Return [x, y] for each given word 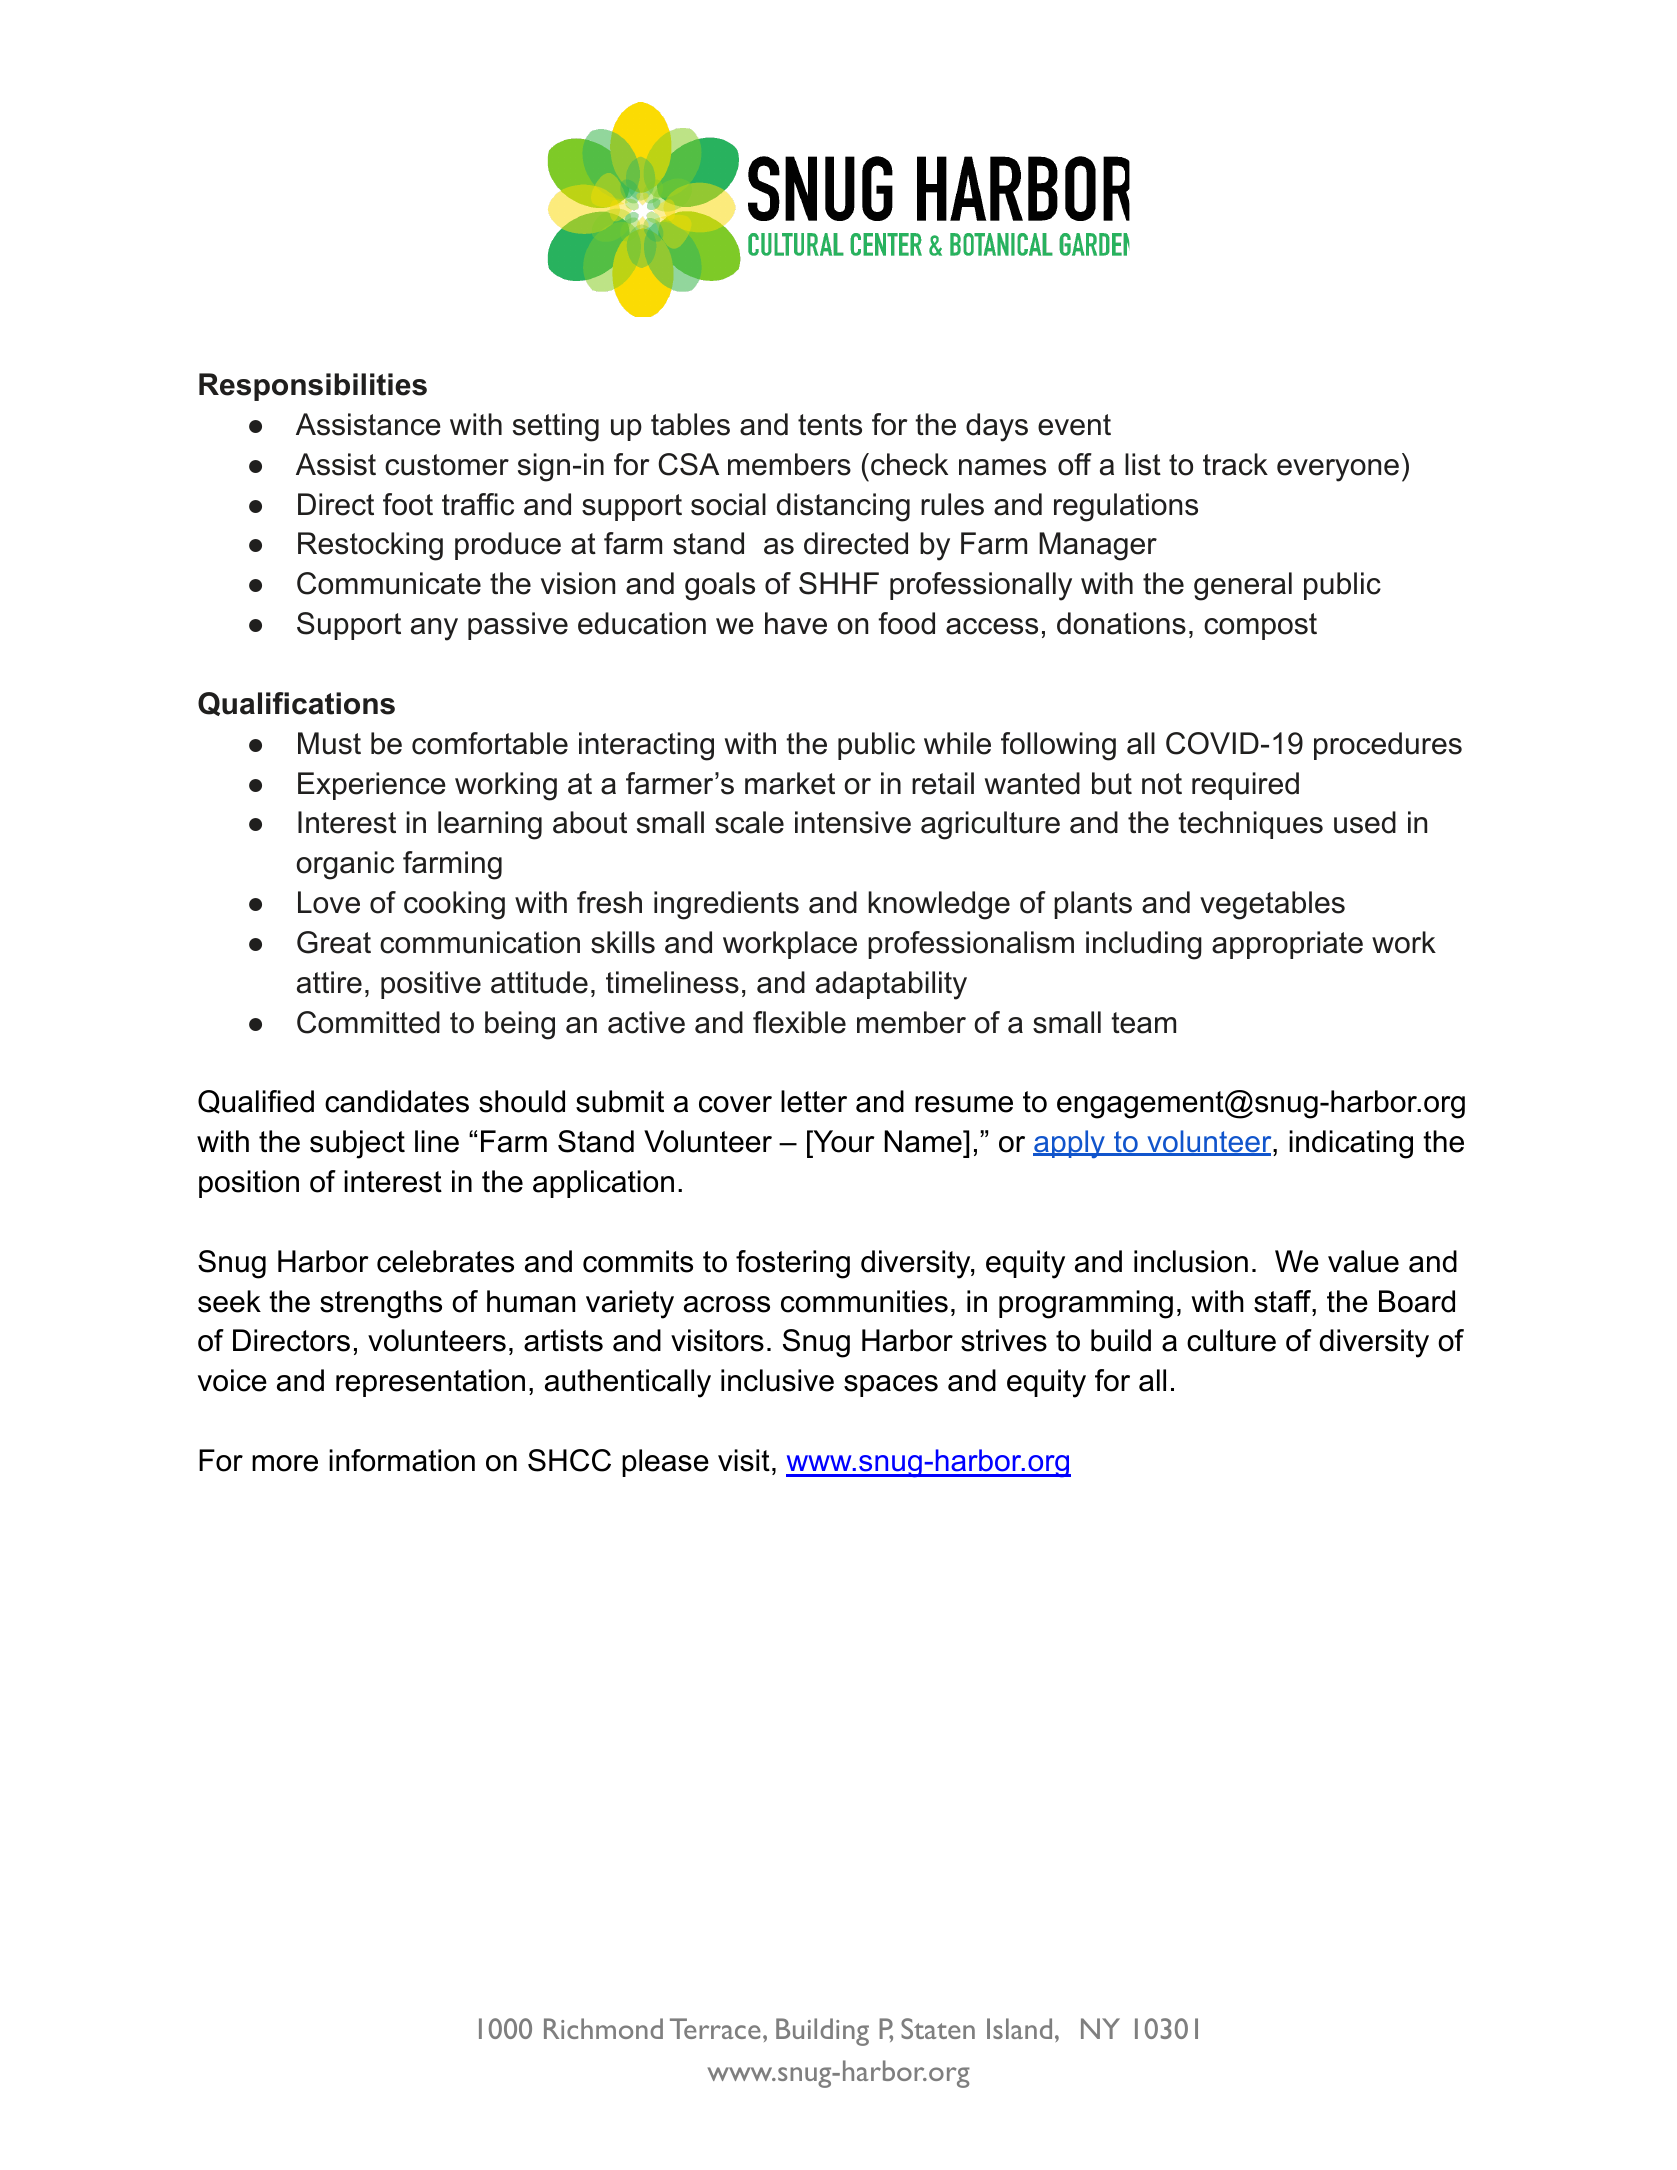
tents [830, 425]
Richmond [603, 2028]
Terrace [715, 2028]
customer [447, 465]
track [1235, 464]
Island [1019, 2028]
